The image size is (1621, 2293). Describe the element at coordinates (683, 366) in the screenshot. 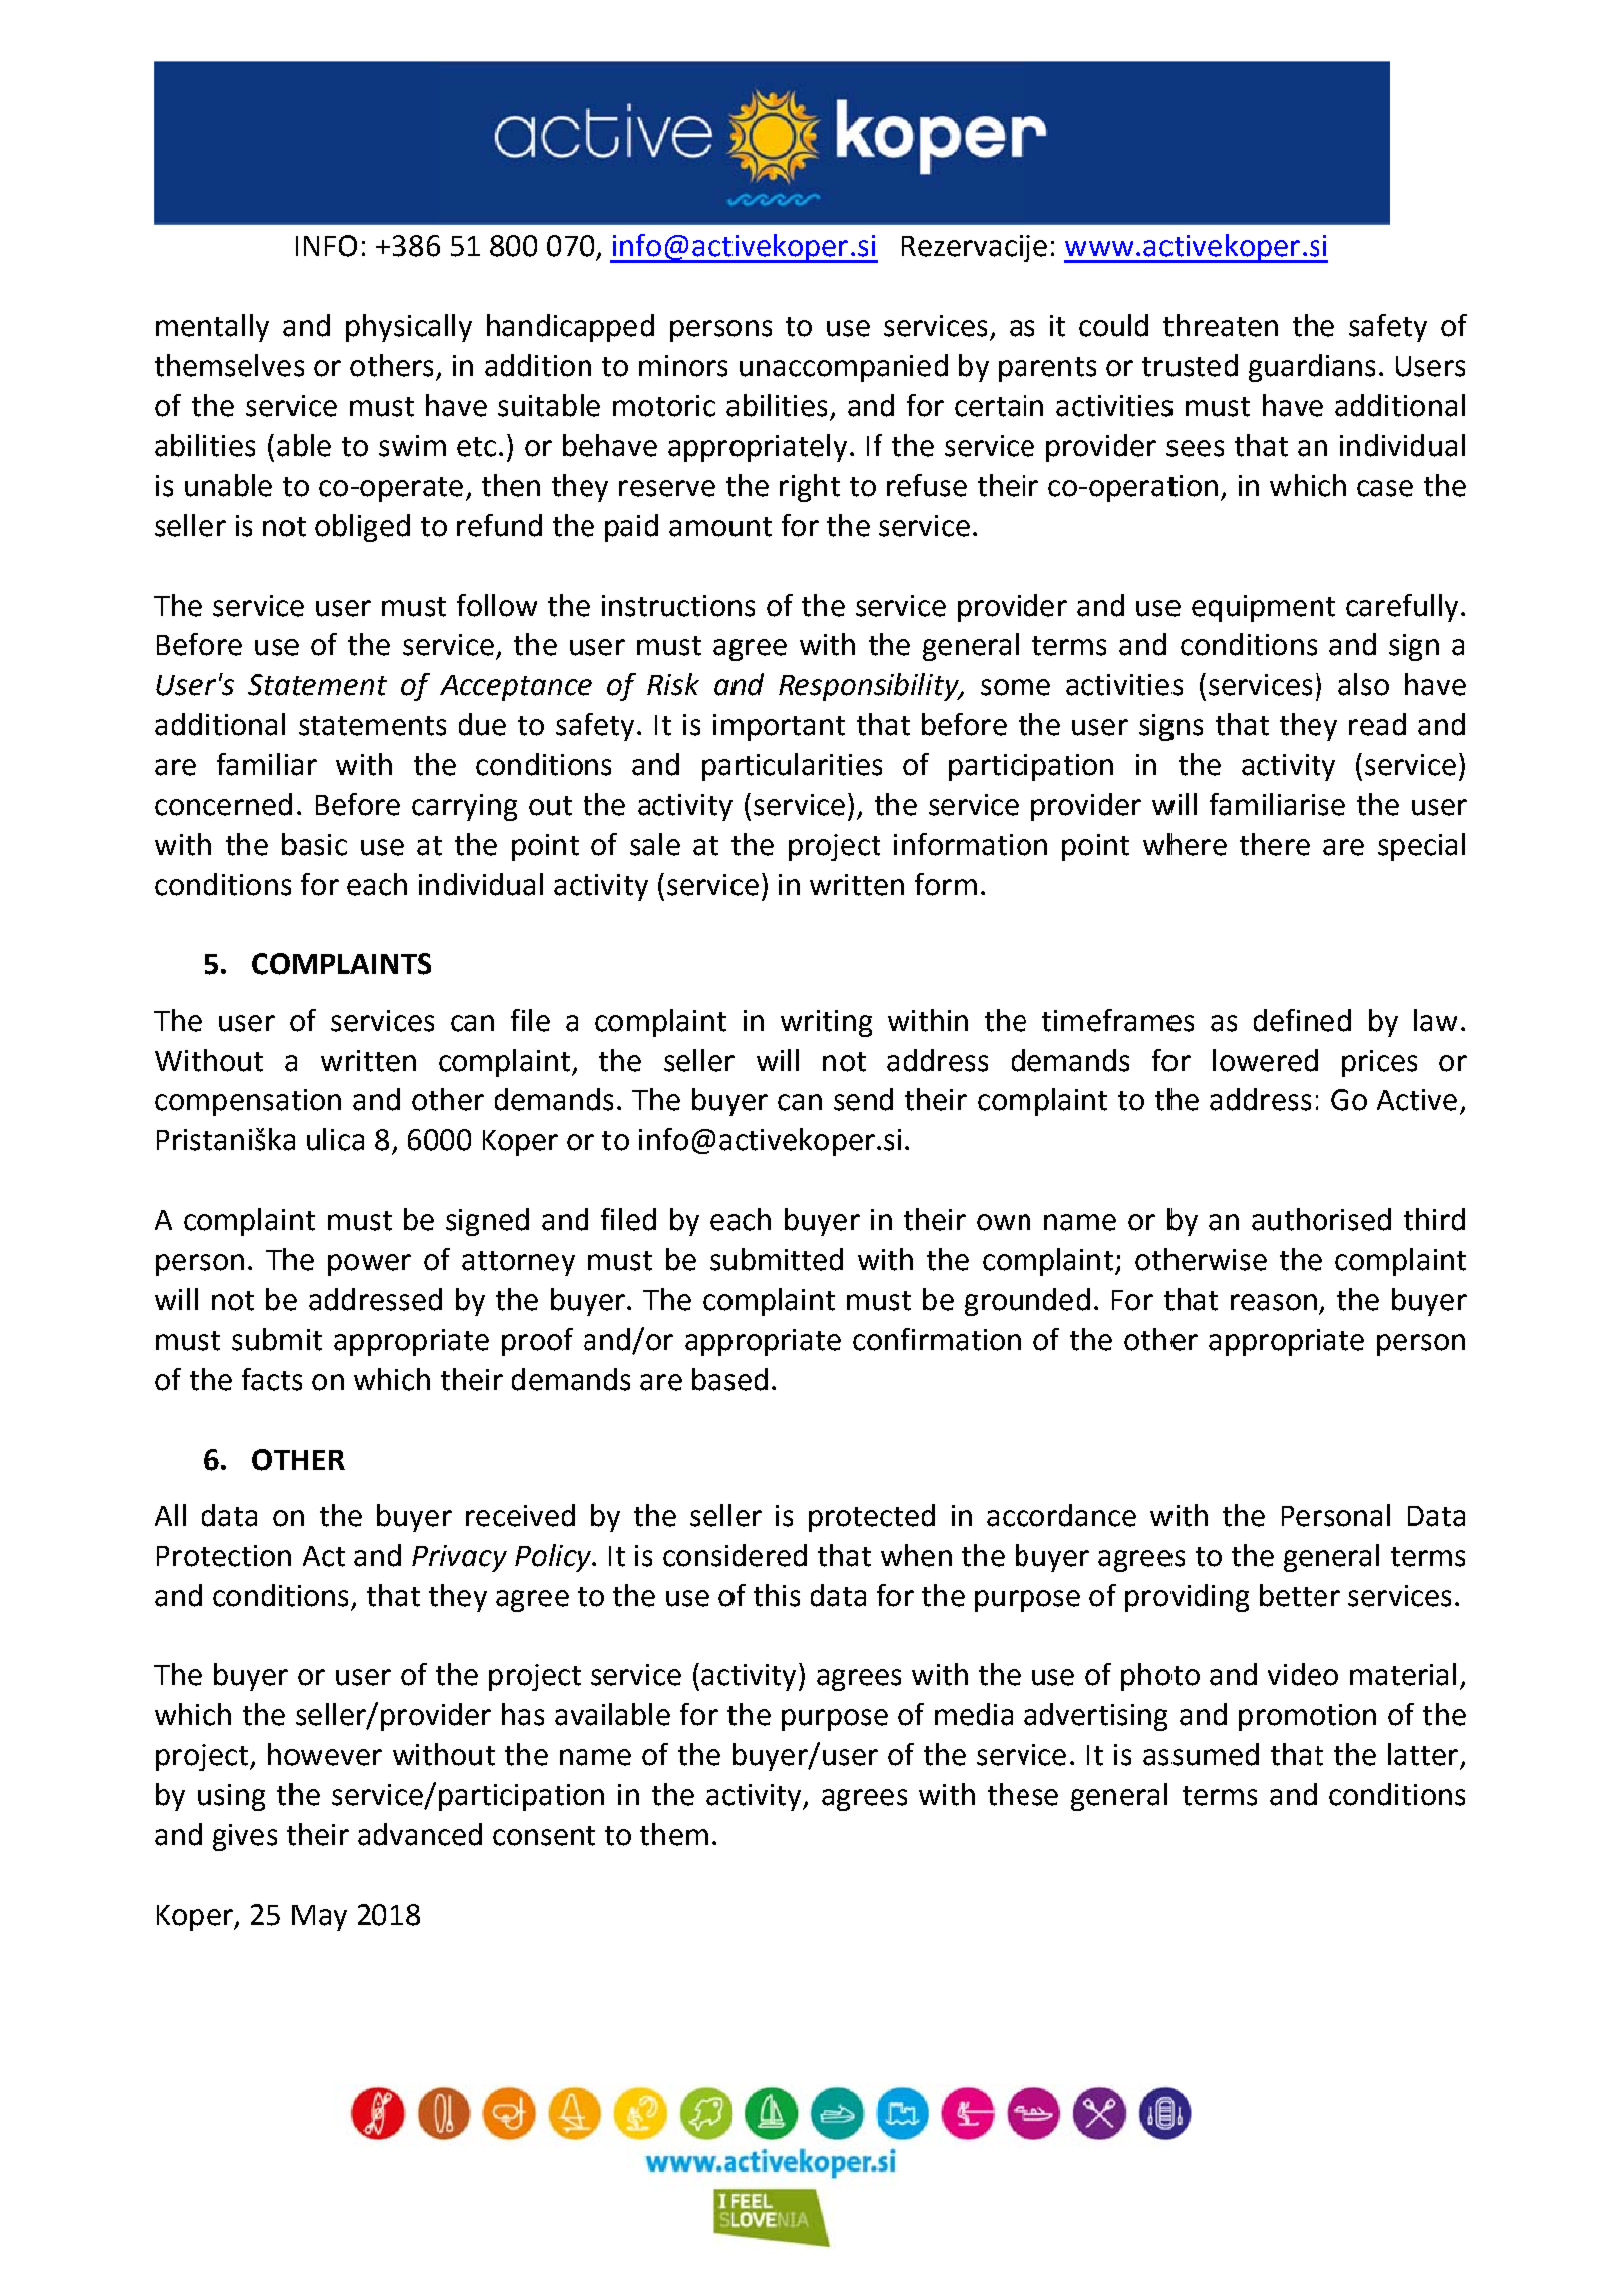

I see `minors` at that location.
